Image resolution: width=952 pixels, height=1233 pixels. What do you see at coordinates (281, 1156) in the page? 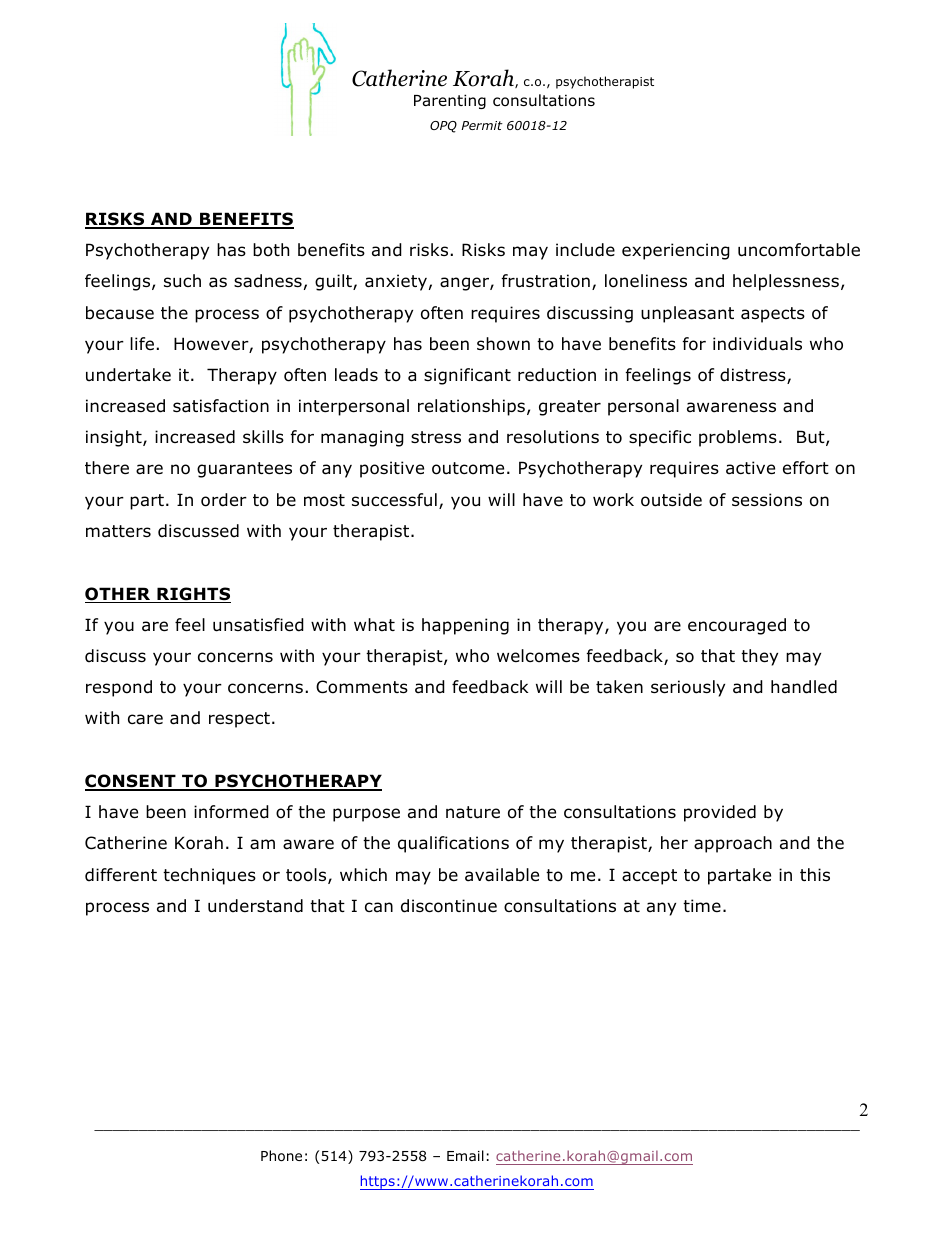
I see `Phone` at bounding box center [281, 1156].
